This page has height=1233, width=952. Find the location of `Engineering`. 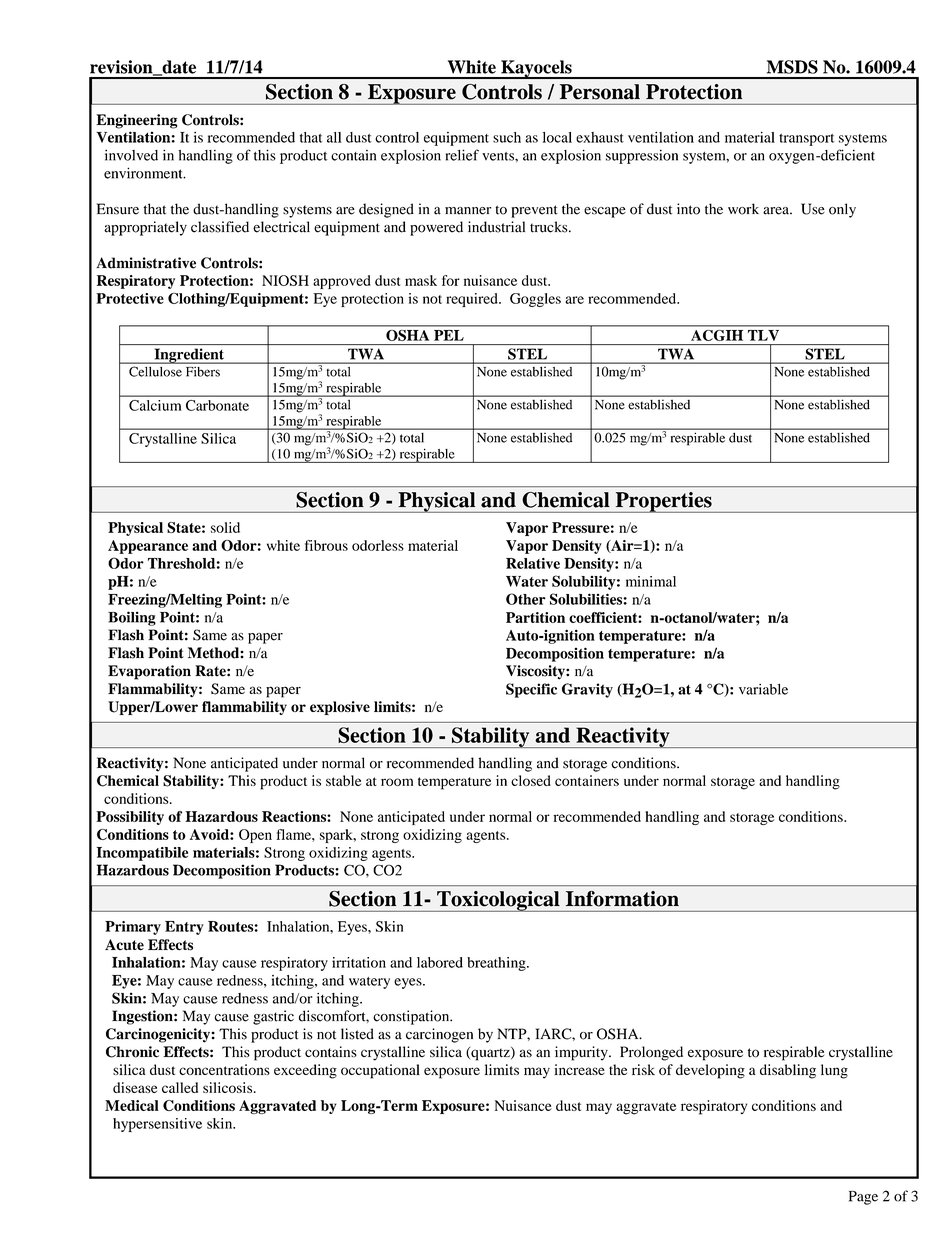

Engineering is located at coordinates (136, 121).
